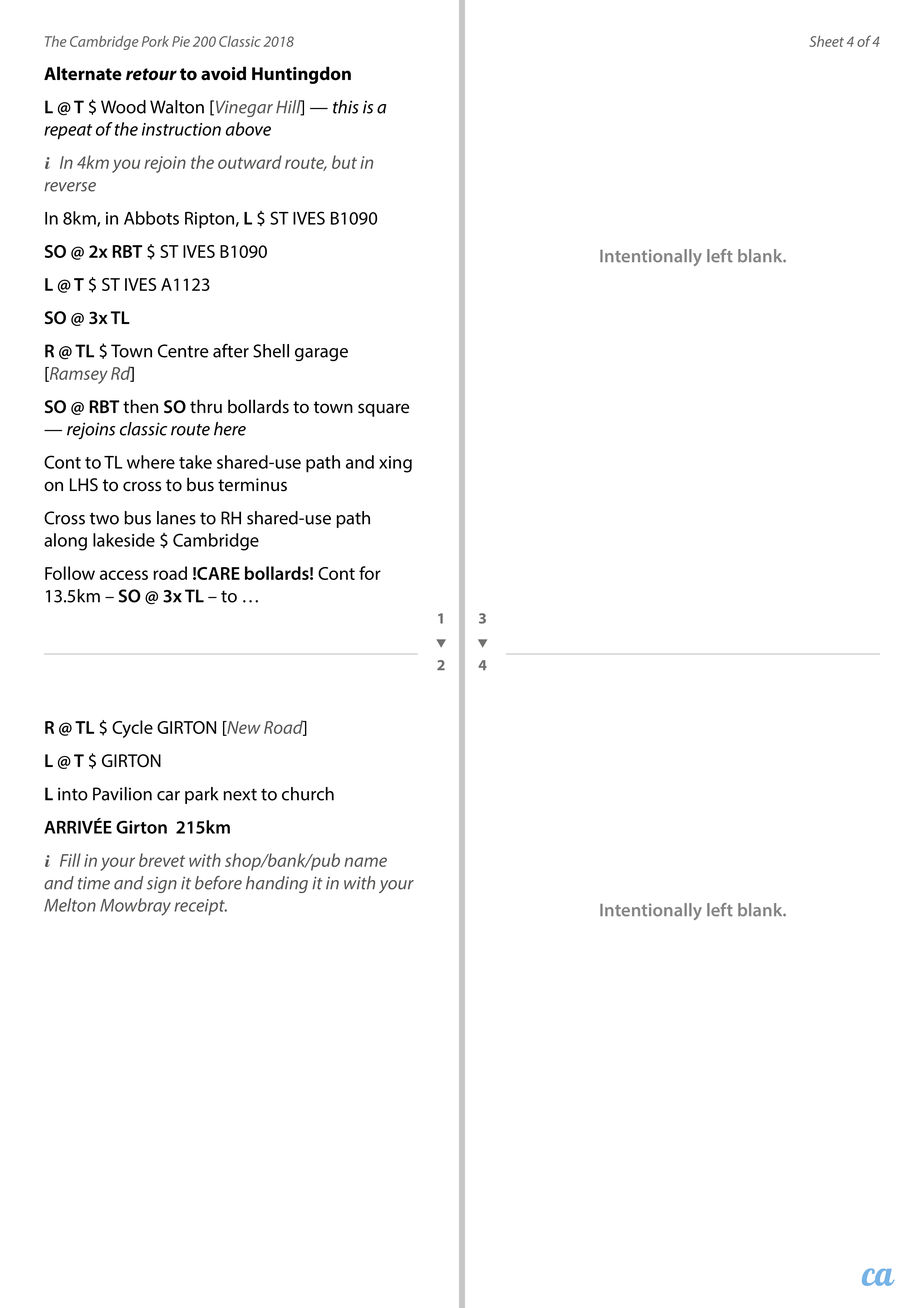 The image size is (924, 1308). Describe the element at coordinates (277, 884) in the screenshot. I see `handing` at that location.
